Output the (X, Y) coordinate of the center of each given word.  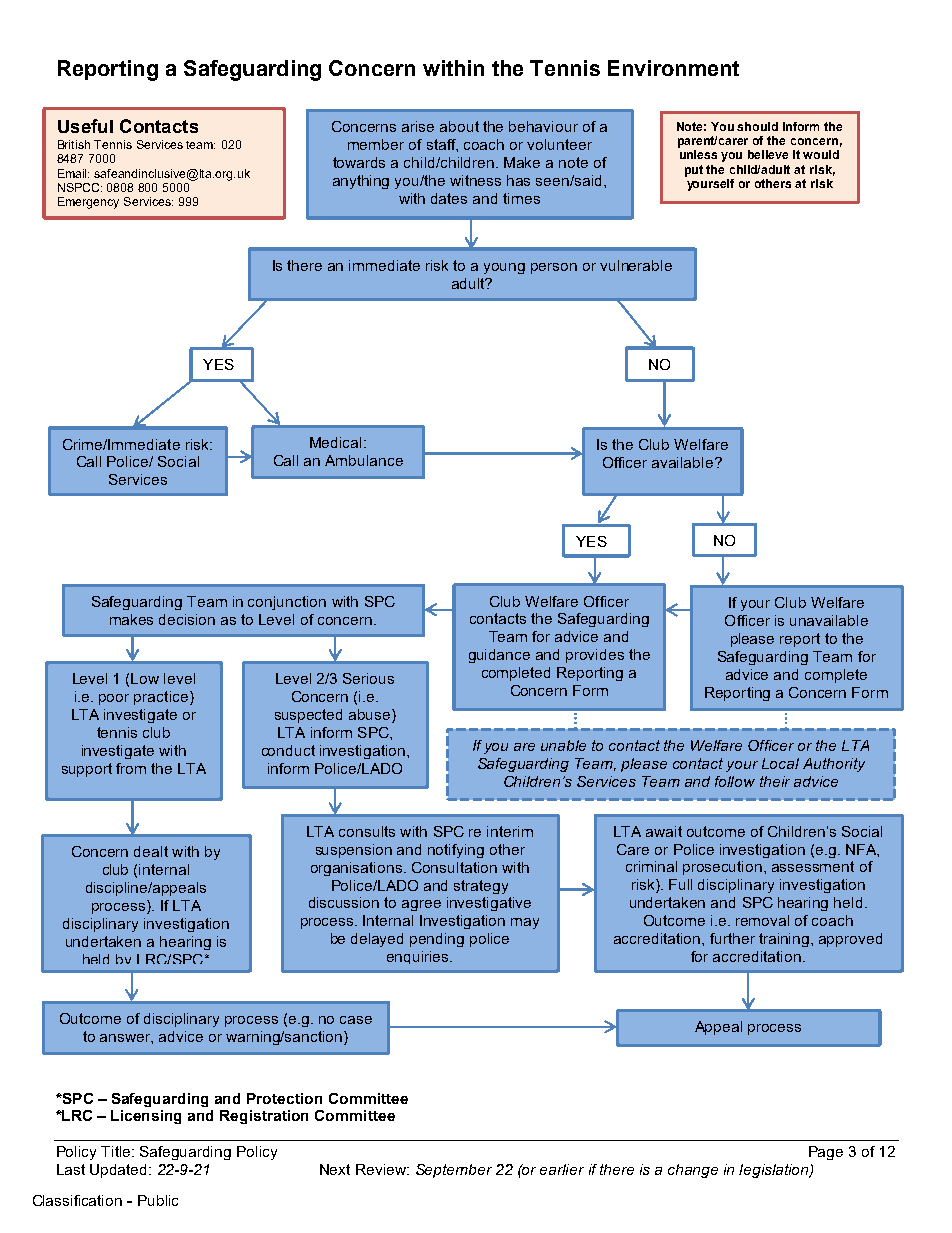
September (454, 1171)
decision (187, 619)
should (757, 126)
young (504, 268)
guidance (499, 656)
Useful (85, 126)
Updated (120, 1171)
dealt (151, 851)
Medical (335, 442)
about (459, 126)
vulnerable (636, 265)
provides (595, 656)
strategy (481, 887)
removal (762, 920)
